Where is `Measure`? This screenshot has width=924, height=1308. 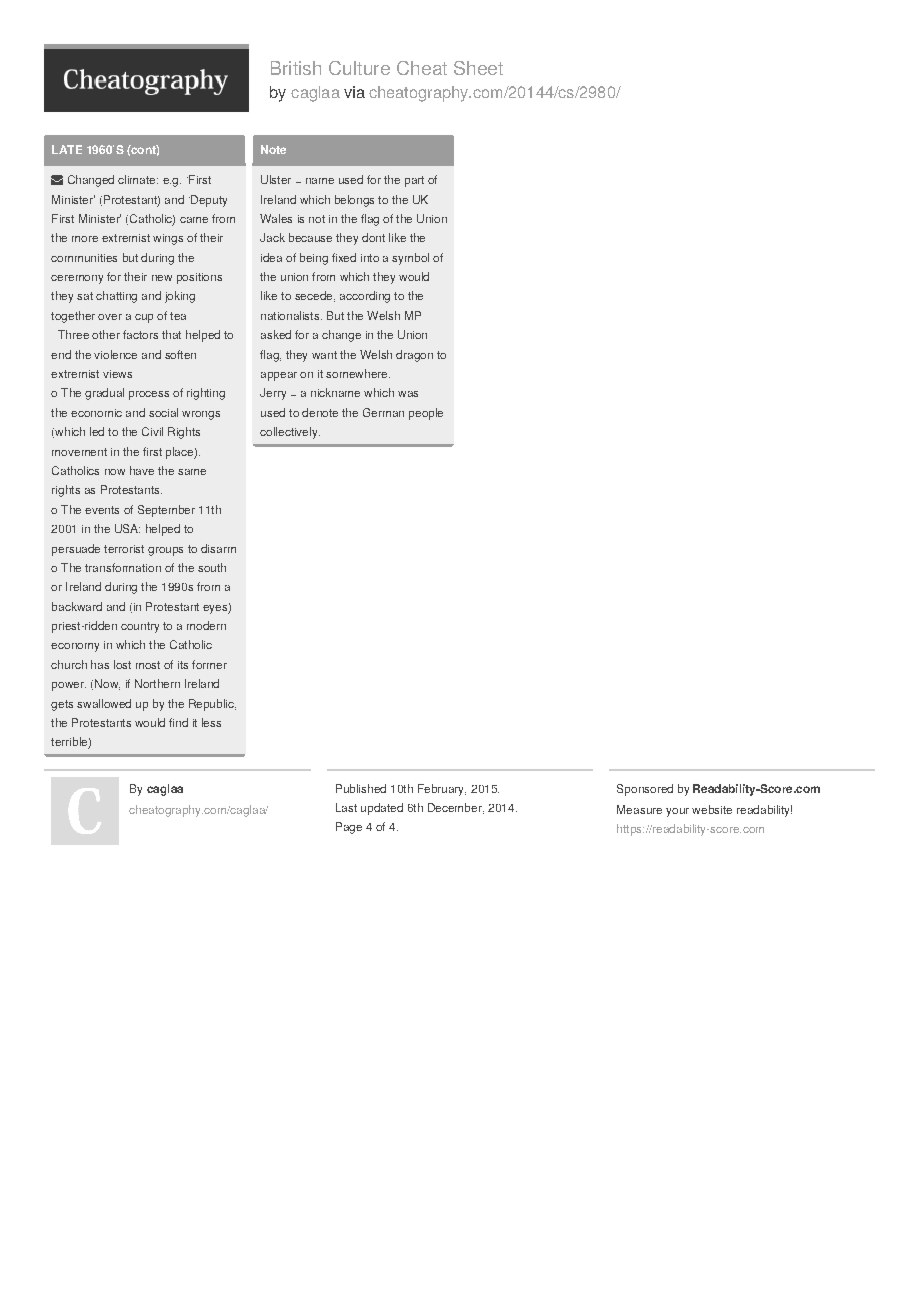 Measure is located at coordinates (639, 809).
